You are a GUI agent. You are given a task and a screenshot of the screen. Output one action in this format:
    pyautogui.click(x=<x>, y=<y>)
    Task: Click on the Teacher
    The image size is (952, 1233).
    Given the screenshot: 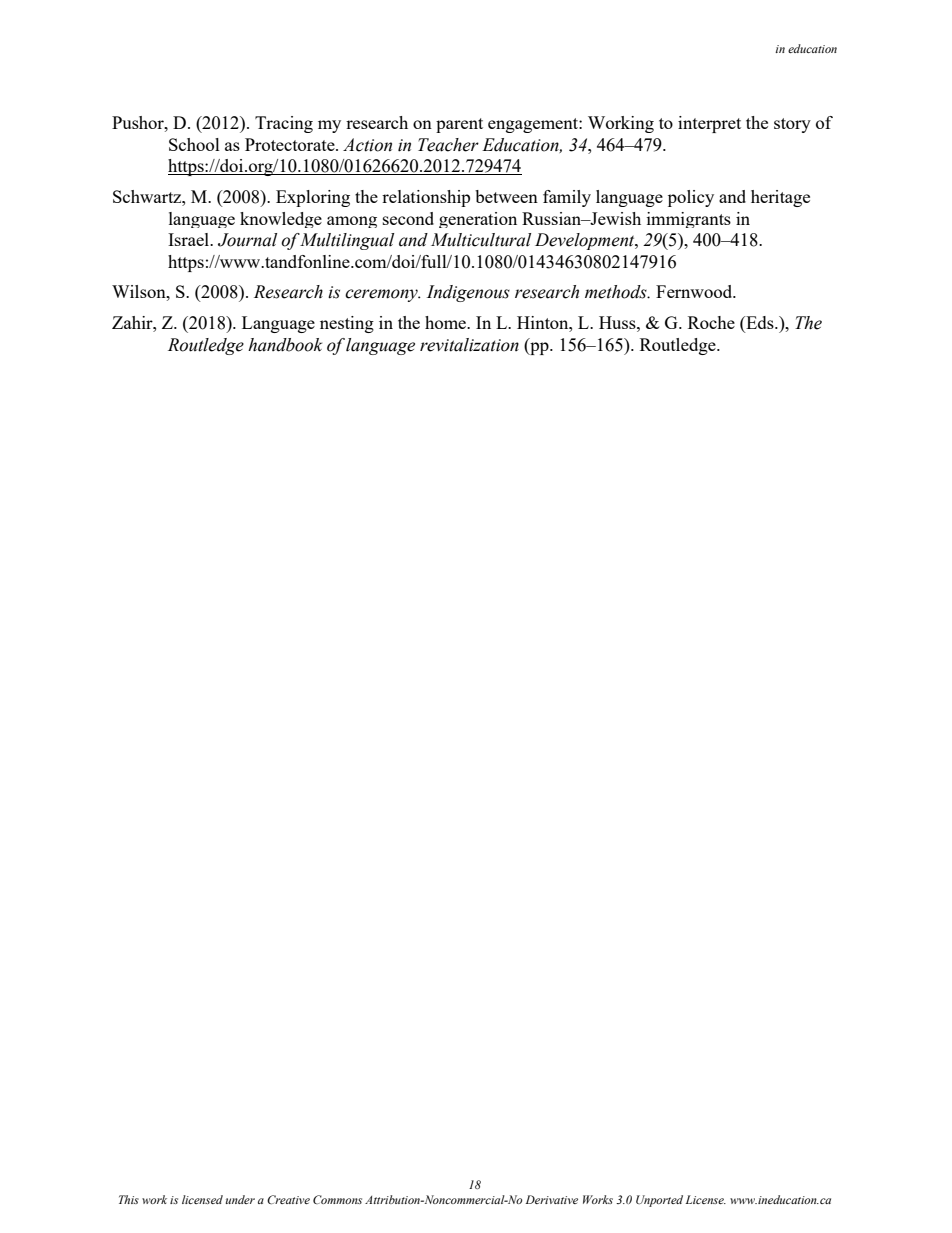 What is the action you would take?
    pyautogui.click(x=448, y=145)
